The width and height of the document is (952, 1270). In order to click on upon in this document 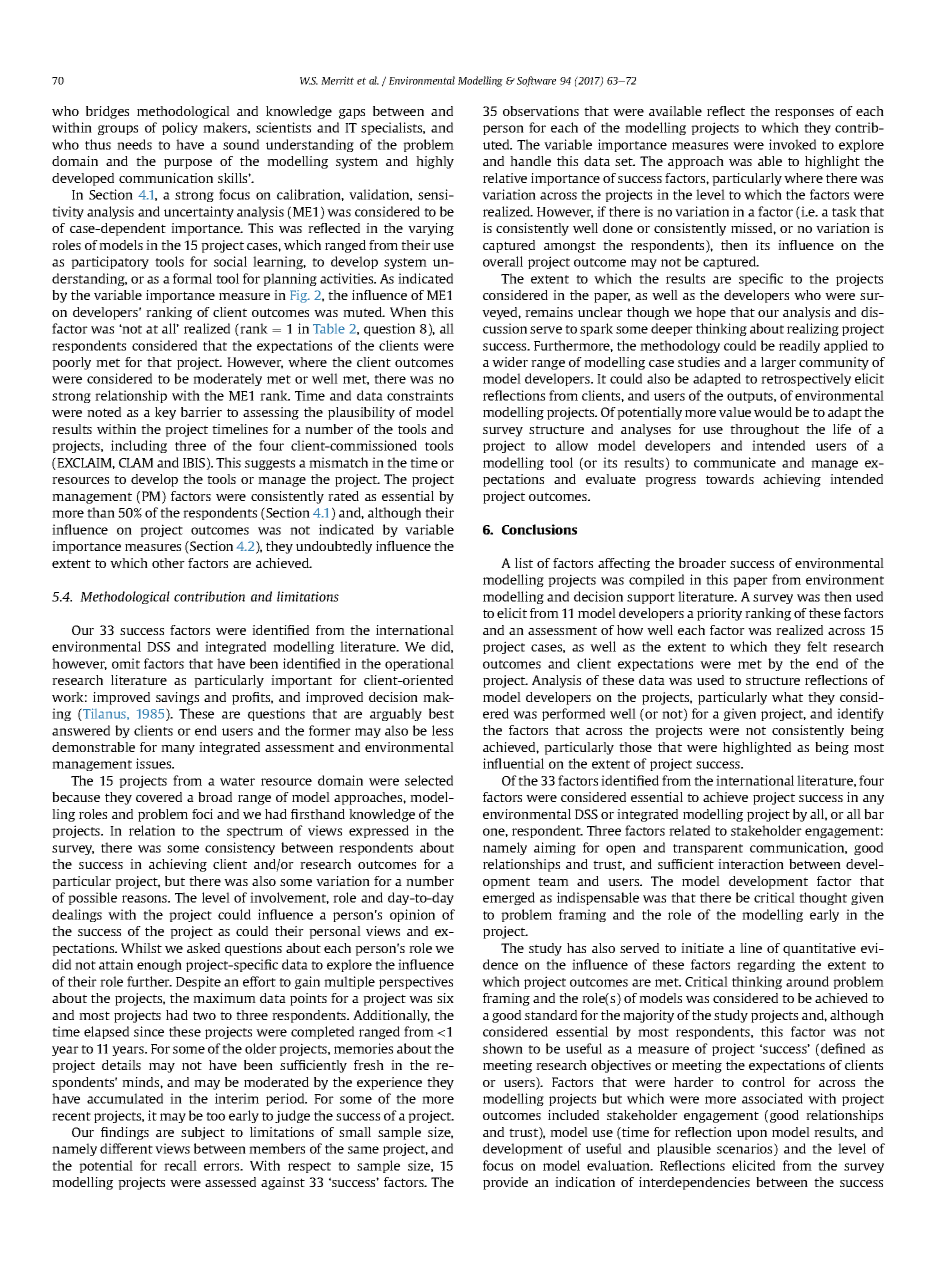, I will do `click(752, 1135)`.
